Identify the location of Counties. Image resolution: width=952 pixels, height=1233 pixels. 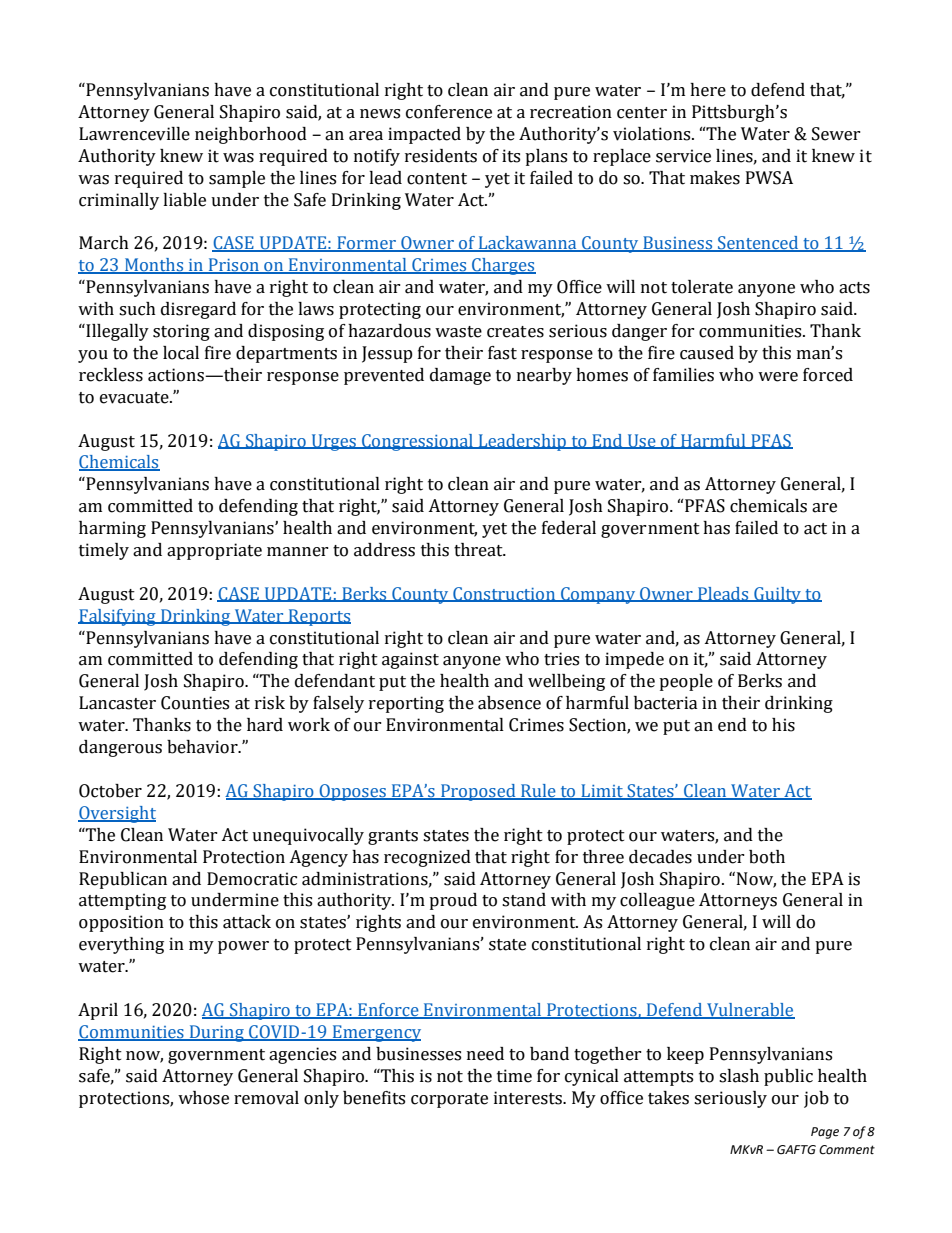
(195, 703).
